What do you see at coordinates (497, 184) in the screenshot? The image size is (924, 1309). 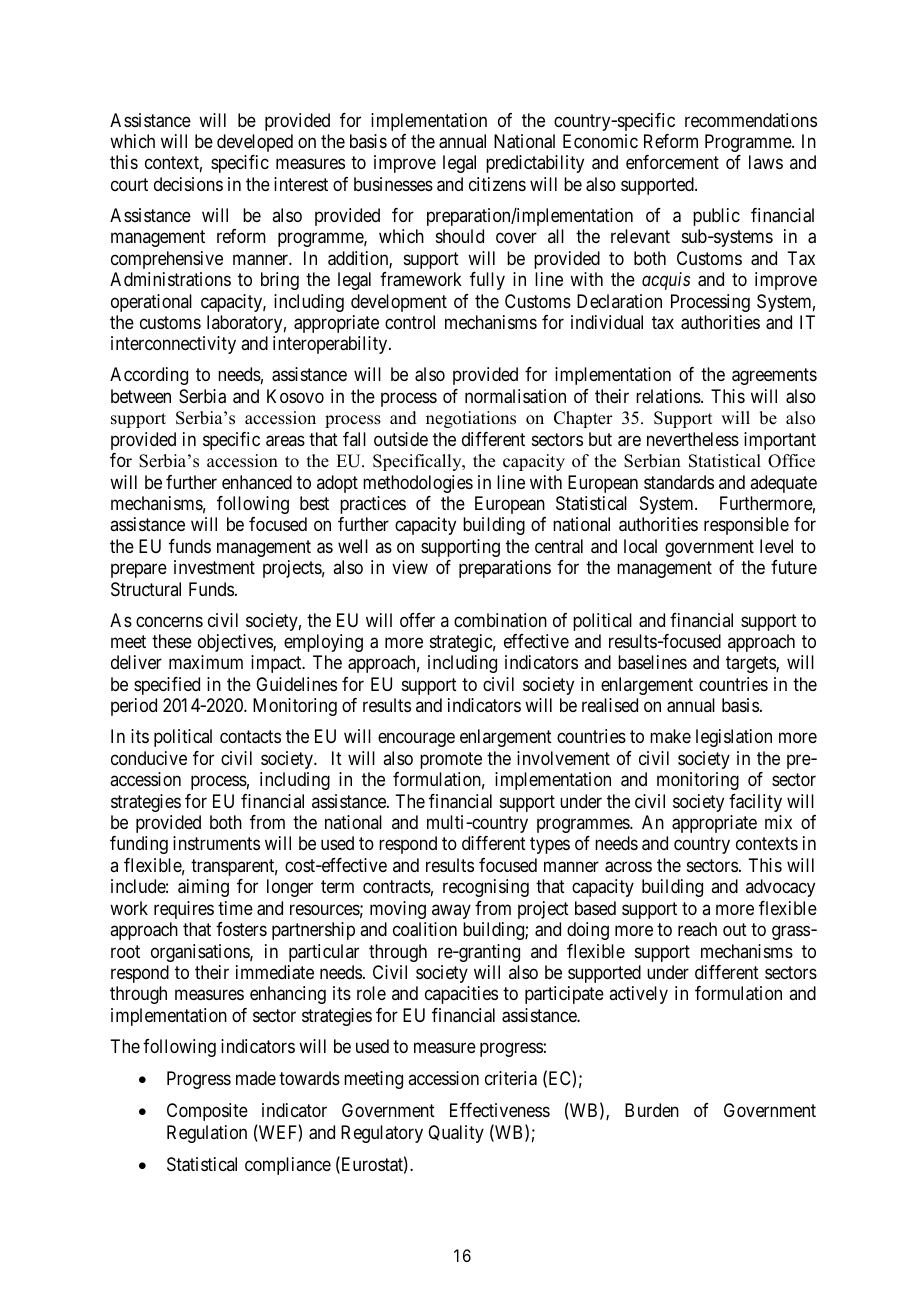 I see `citizens` at bounding box center [497, 184].
